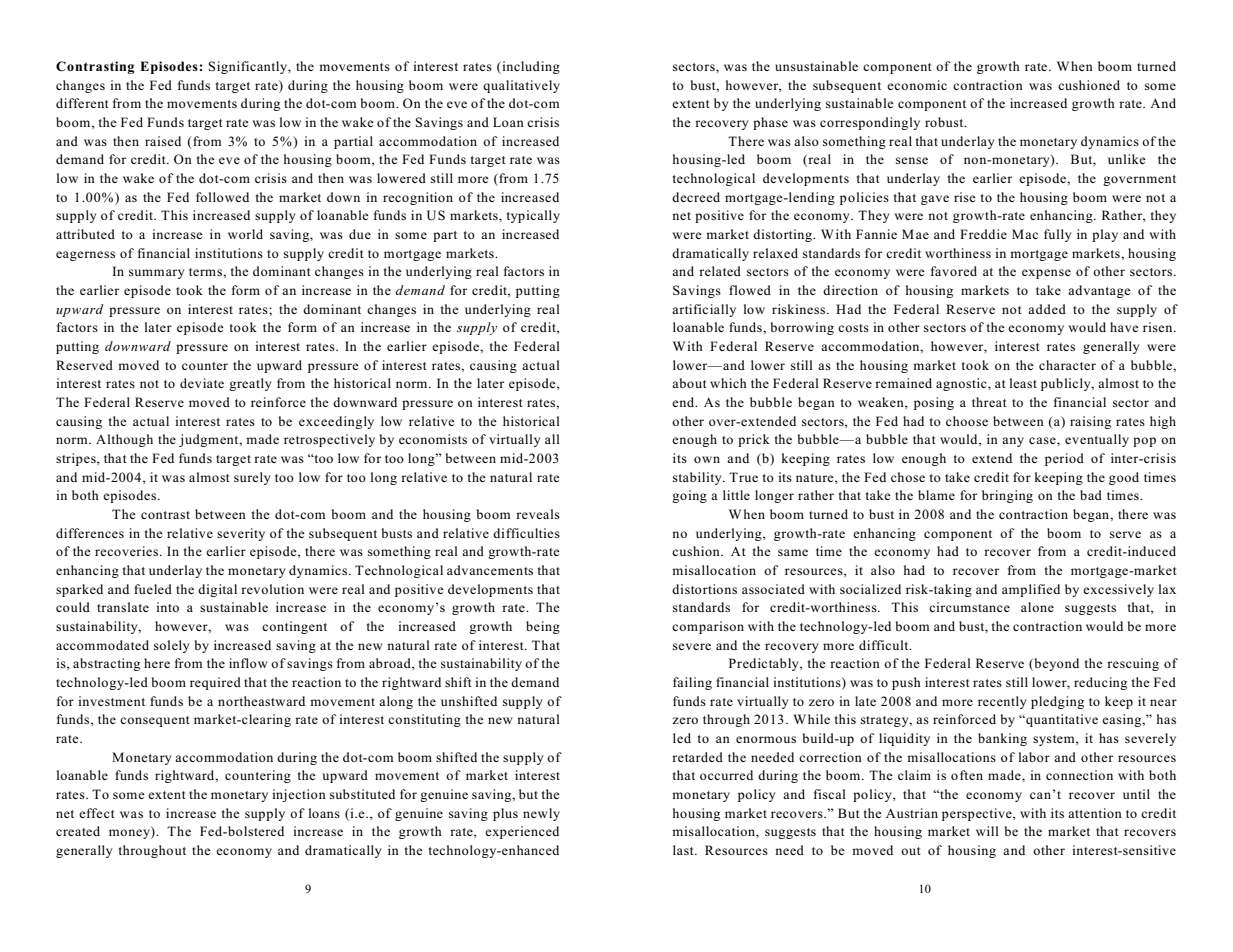 The height and width of the screenshot is (952, 1233). Describe the element at coordinates (97, 813) in the screenshot. I see `effect` at that location.
